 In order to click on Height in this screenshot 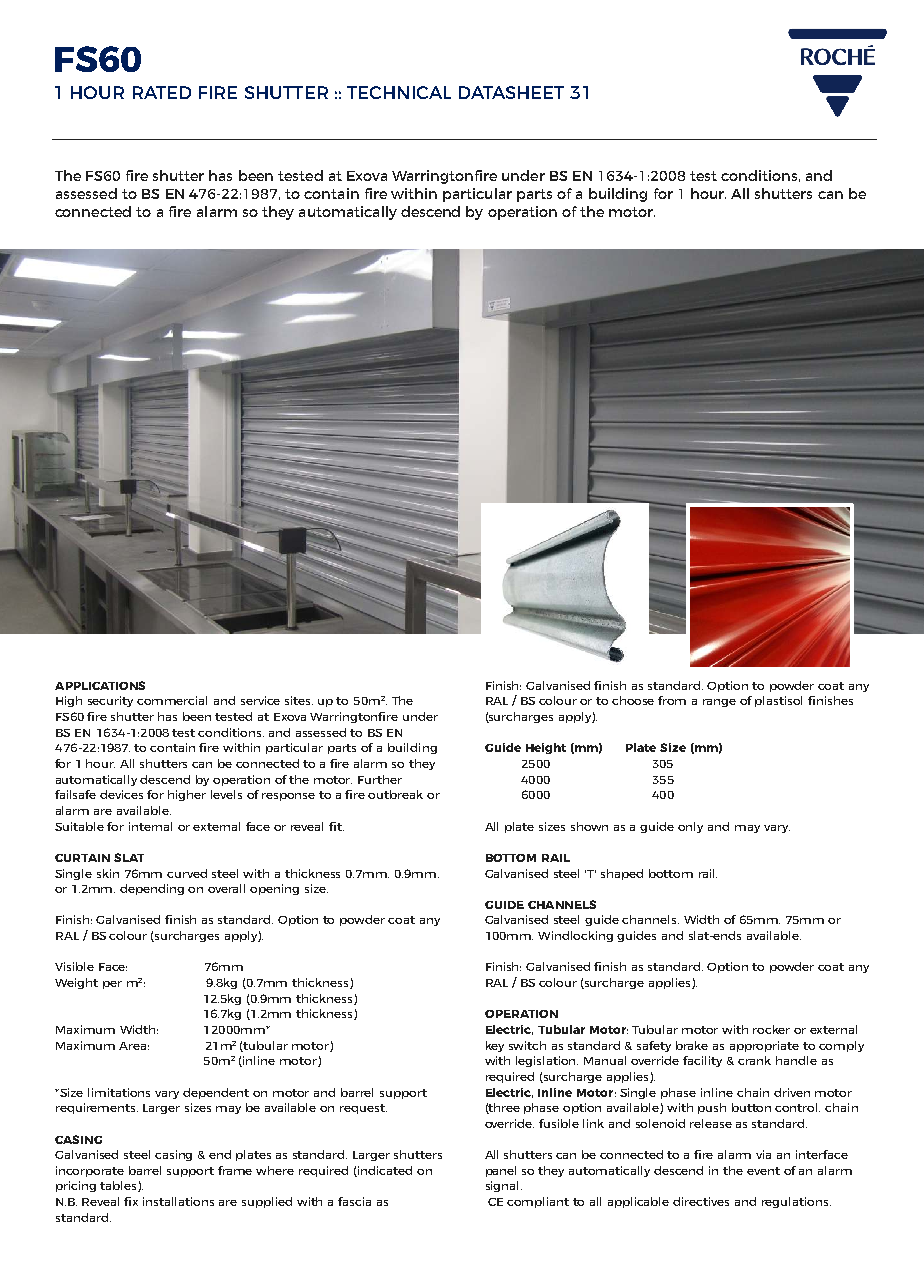, I will do `click(546, 748)`.
